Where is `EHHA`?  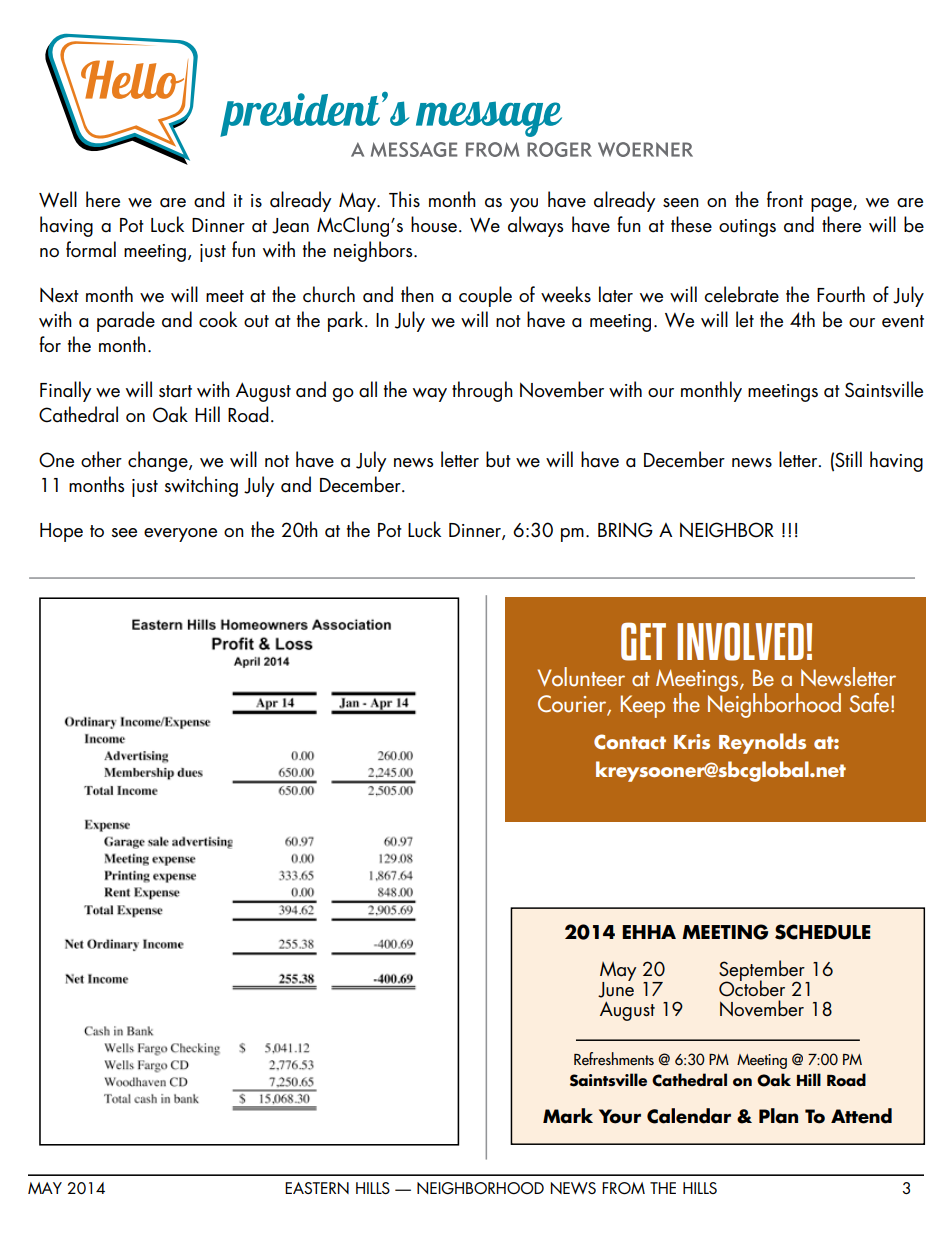
EHHA is located at coordinates (649, 932).
